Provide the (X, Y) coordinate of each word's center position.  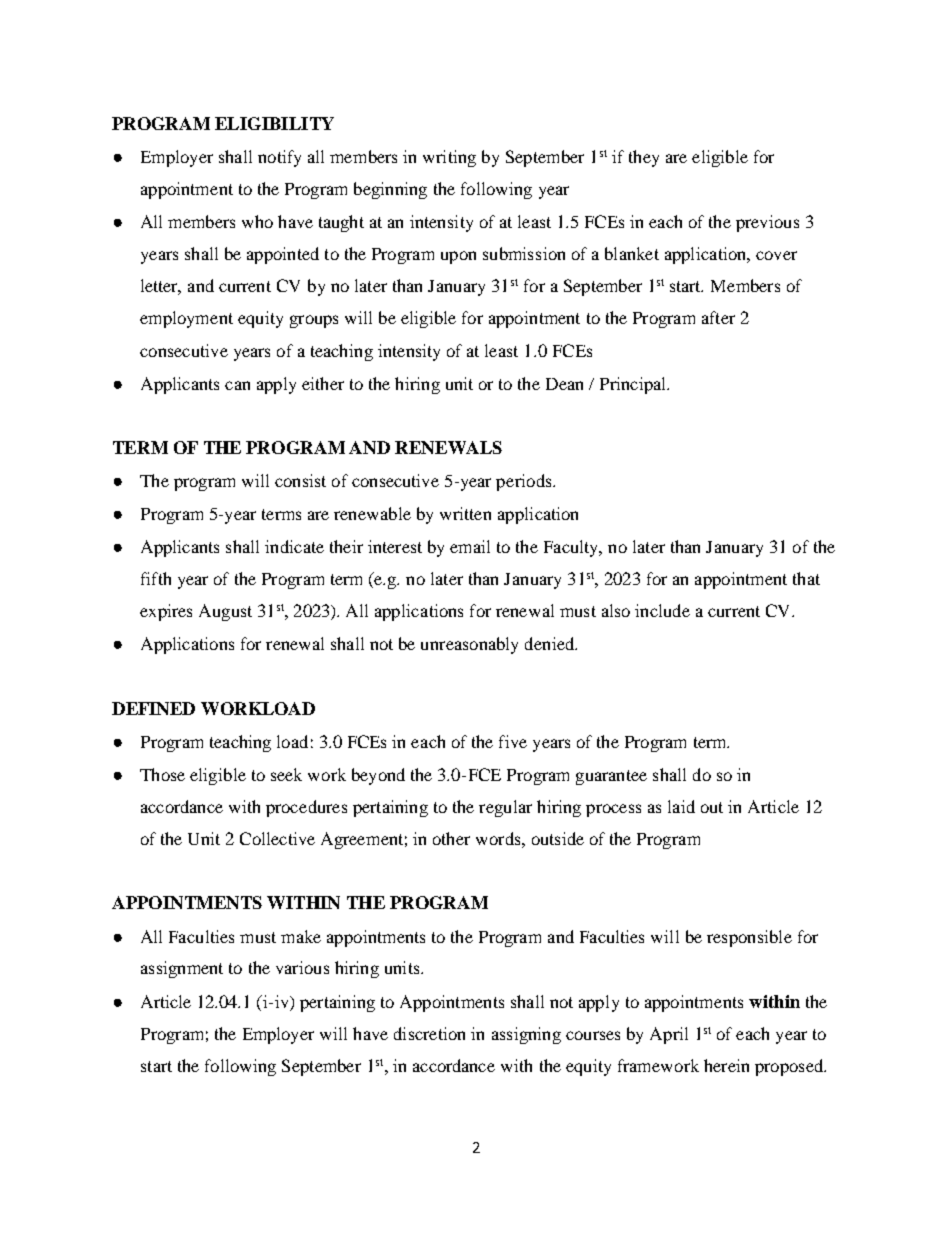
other (451, 838)
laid (681, 806)
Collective (277, 838)
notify (279, 158)
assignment (182, 969)
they (644, 158)
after (718, 317)
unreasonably (469, 645)
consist (300, 480)
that (806, 578)
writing (449, 158)
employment (186, 319)
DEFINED (153, 708)
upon (458, 257)
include (662, 610)
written (465, 513)
